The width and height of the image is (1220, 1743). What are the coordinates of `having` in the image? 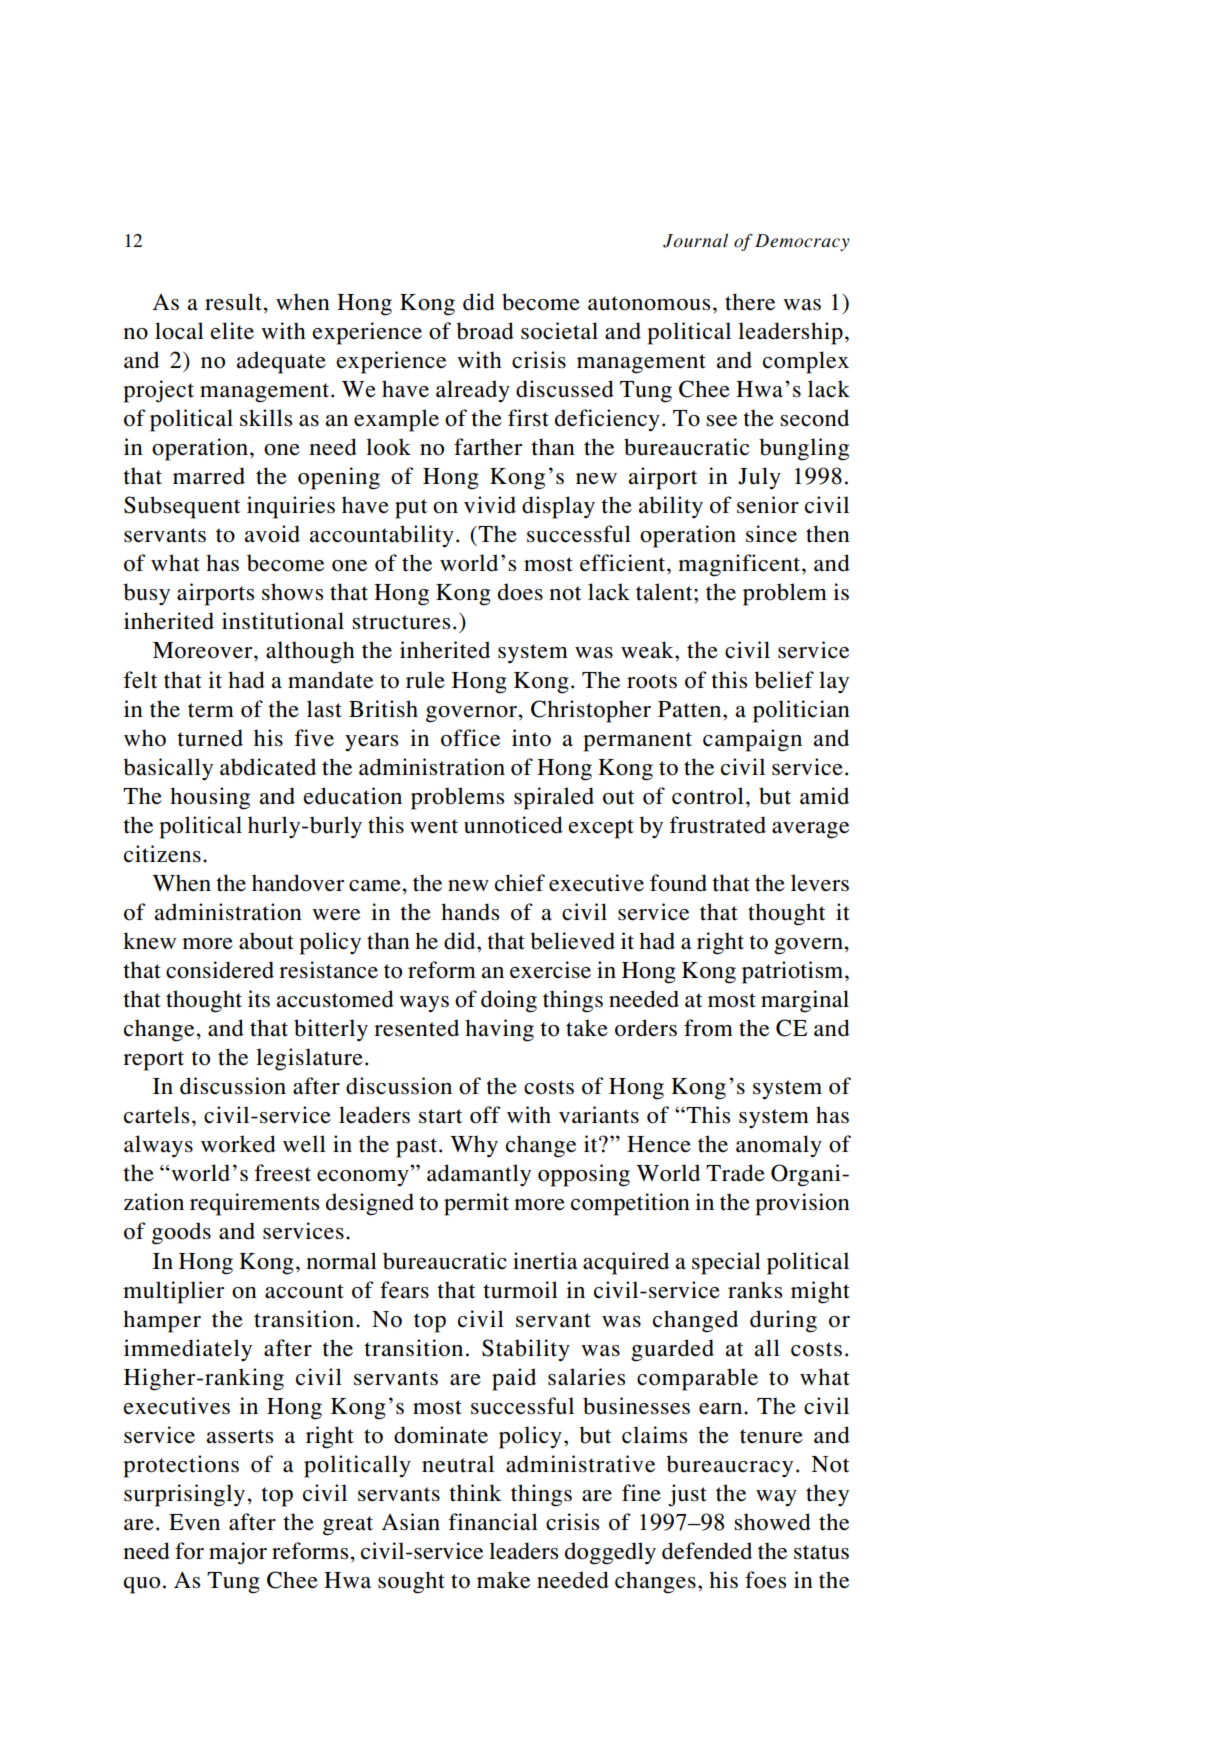 It's located at (499, 1030).
